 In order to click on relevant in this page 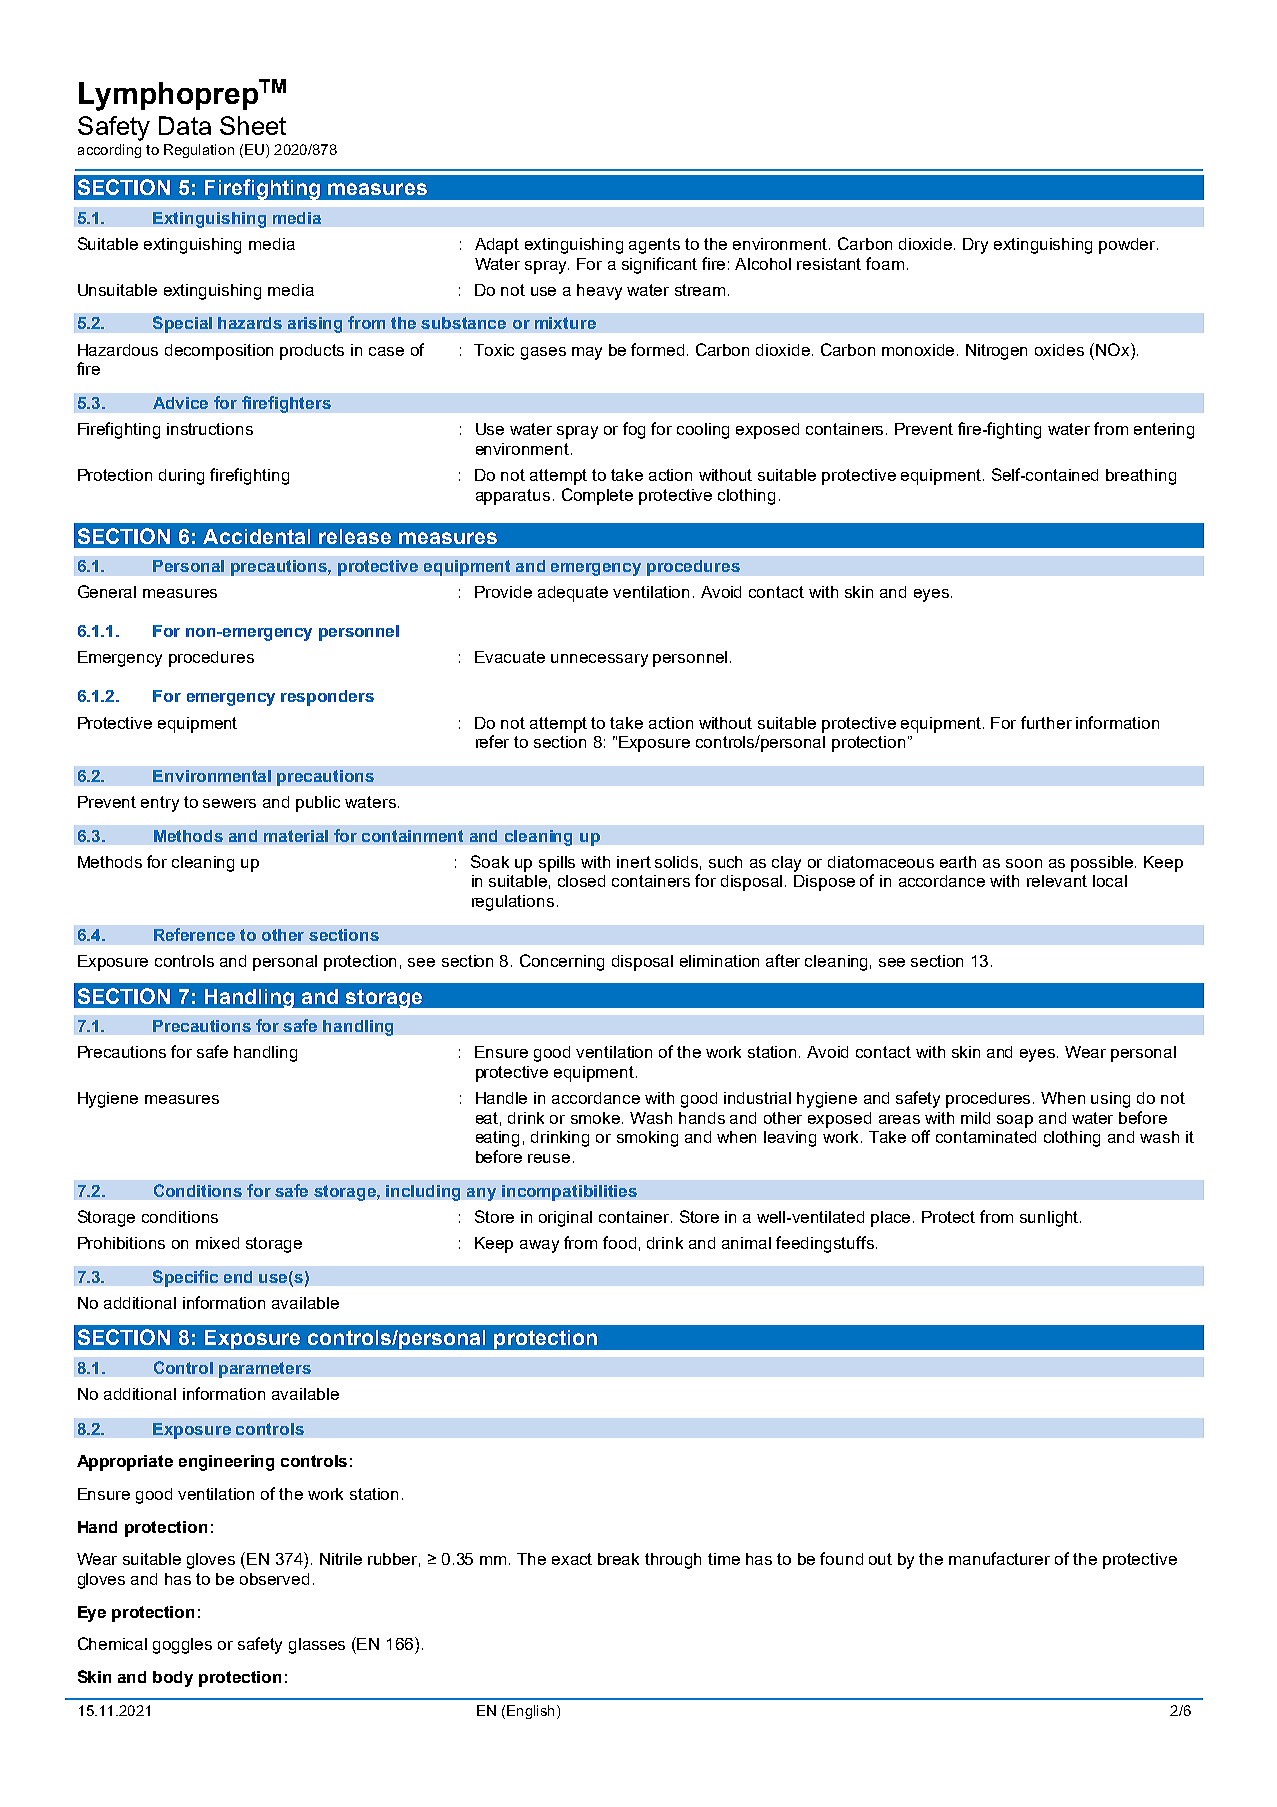, I will do `click(1057, 881)`.
